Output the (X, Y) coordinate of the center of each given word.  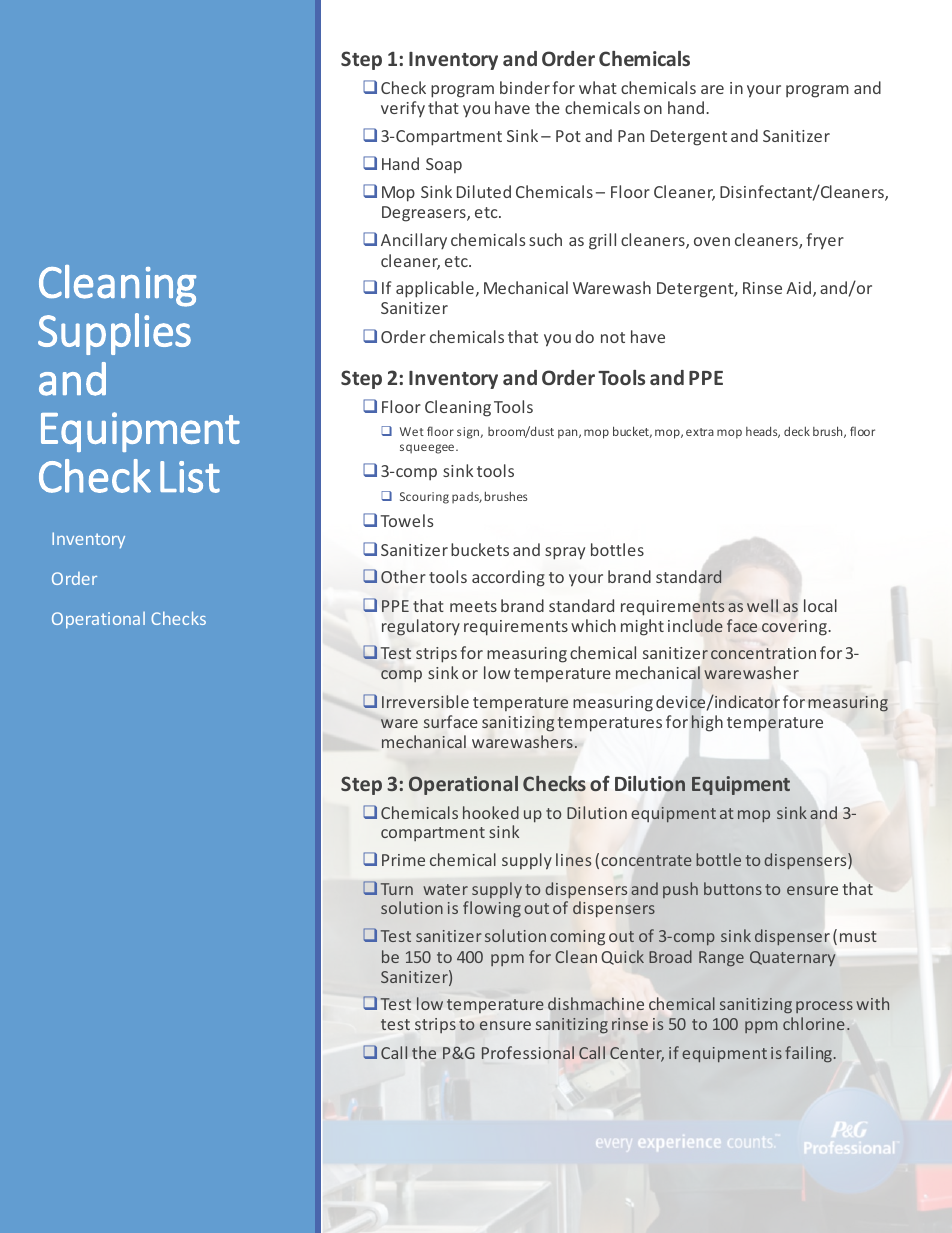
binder (525, 87)
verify (403, 109)
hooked (491, 812)
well (762, 605)
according (508, 578)
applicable (435, 289)
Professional (528, 1052)
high (707, 723)
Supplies (114, 334)
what (598, 87)
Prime (403, 860)
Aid (798, 287)
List (190, 477)
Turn (397, 889)
